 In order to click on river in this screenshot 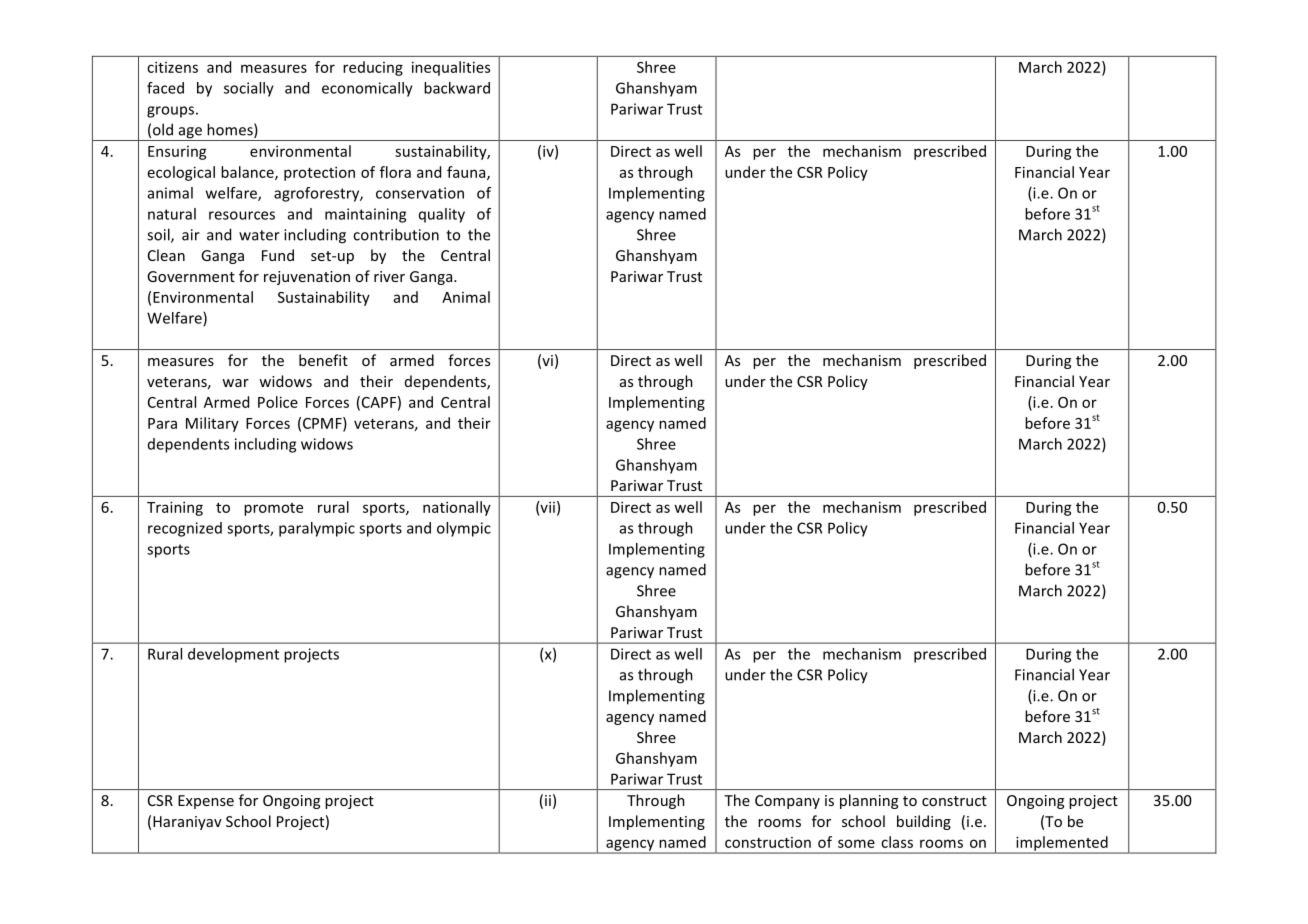, I will do `click(389, 276)`.
